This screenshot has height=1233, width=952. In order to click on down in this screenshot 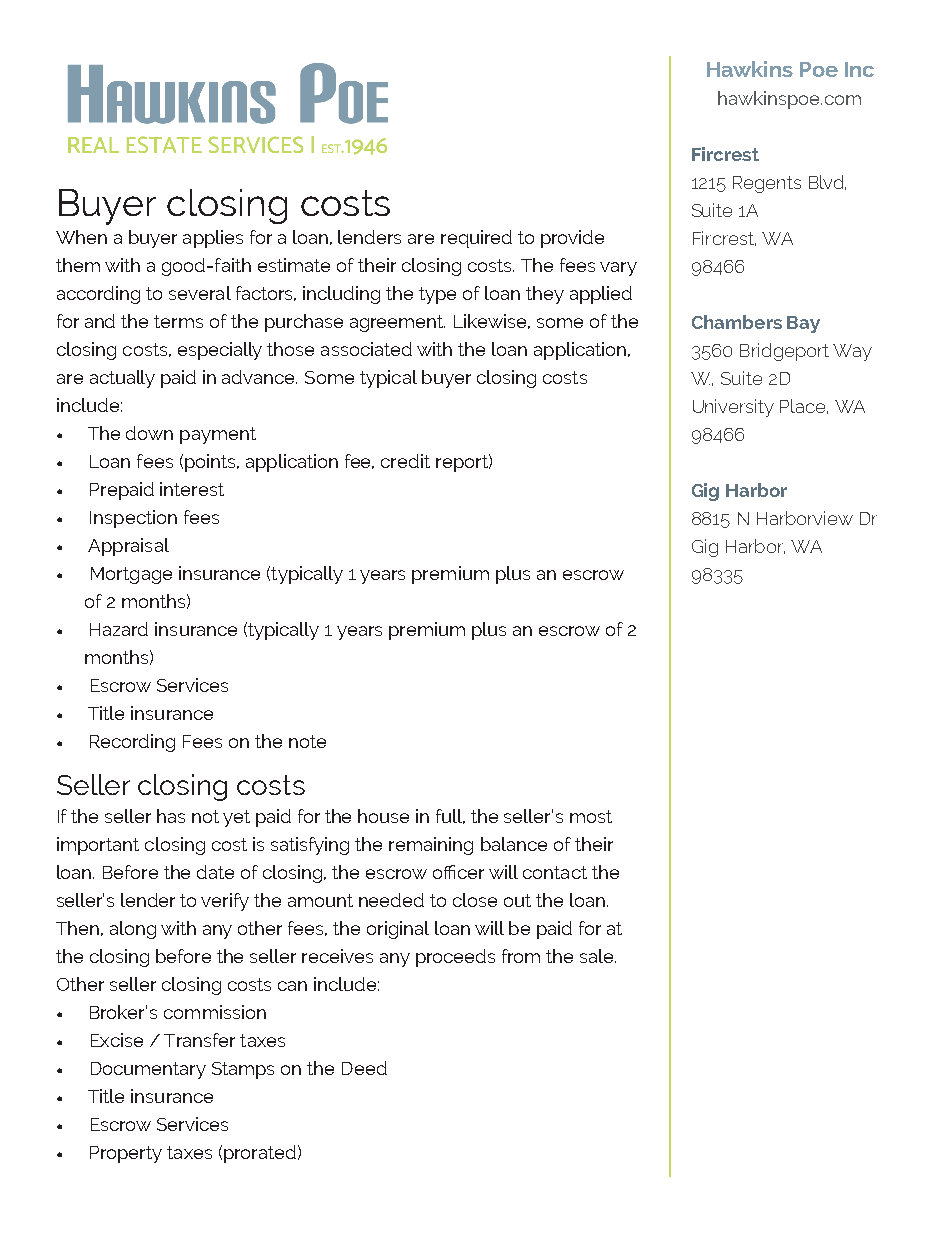, I will do `click(149, 433)`.
